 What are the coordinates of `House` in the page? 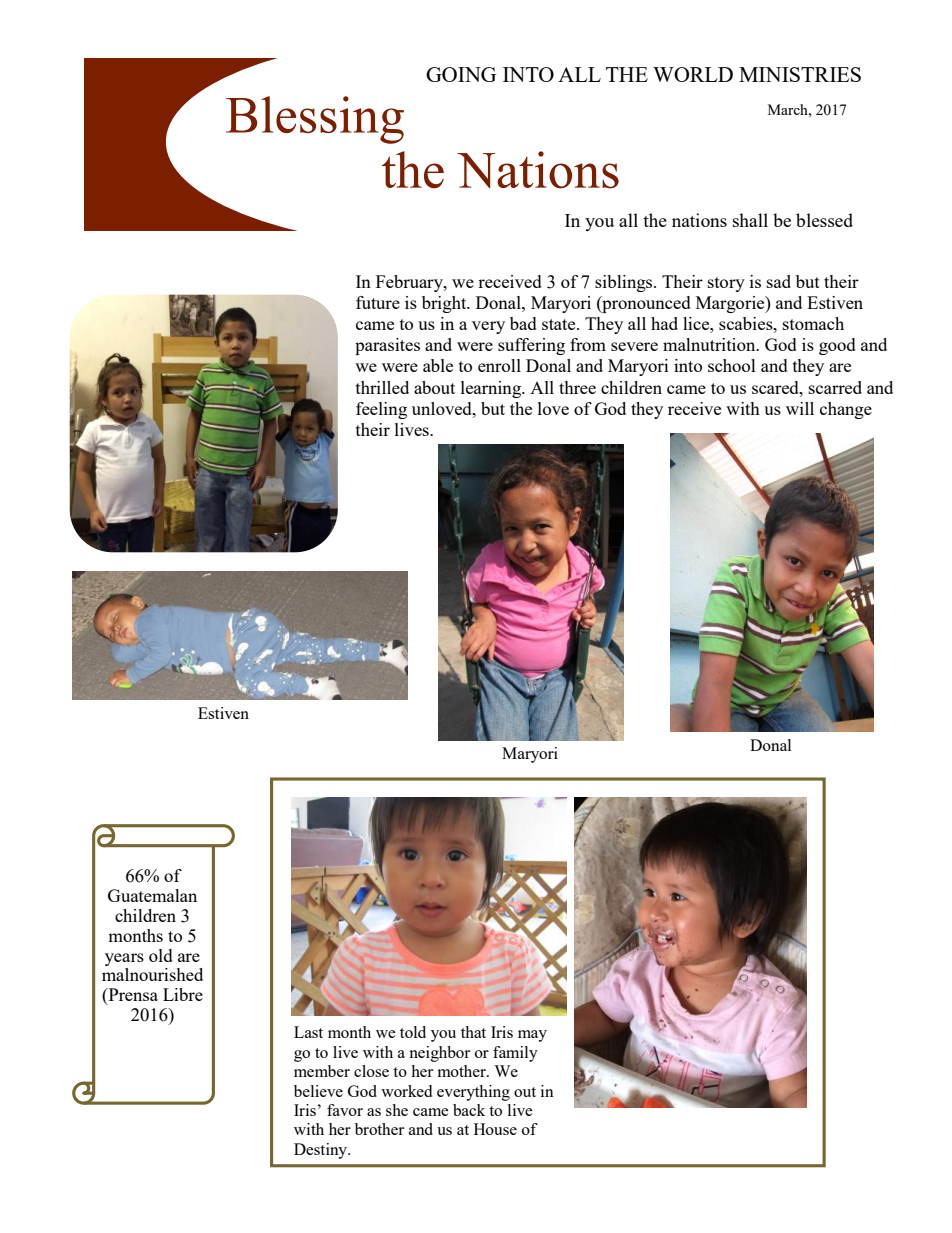 It's located at (495, 1129).
